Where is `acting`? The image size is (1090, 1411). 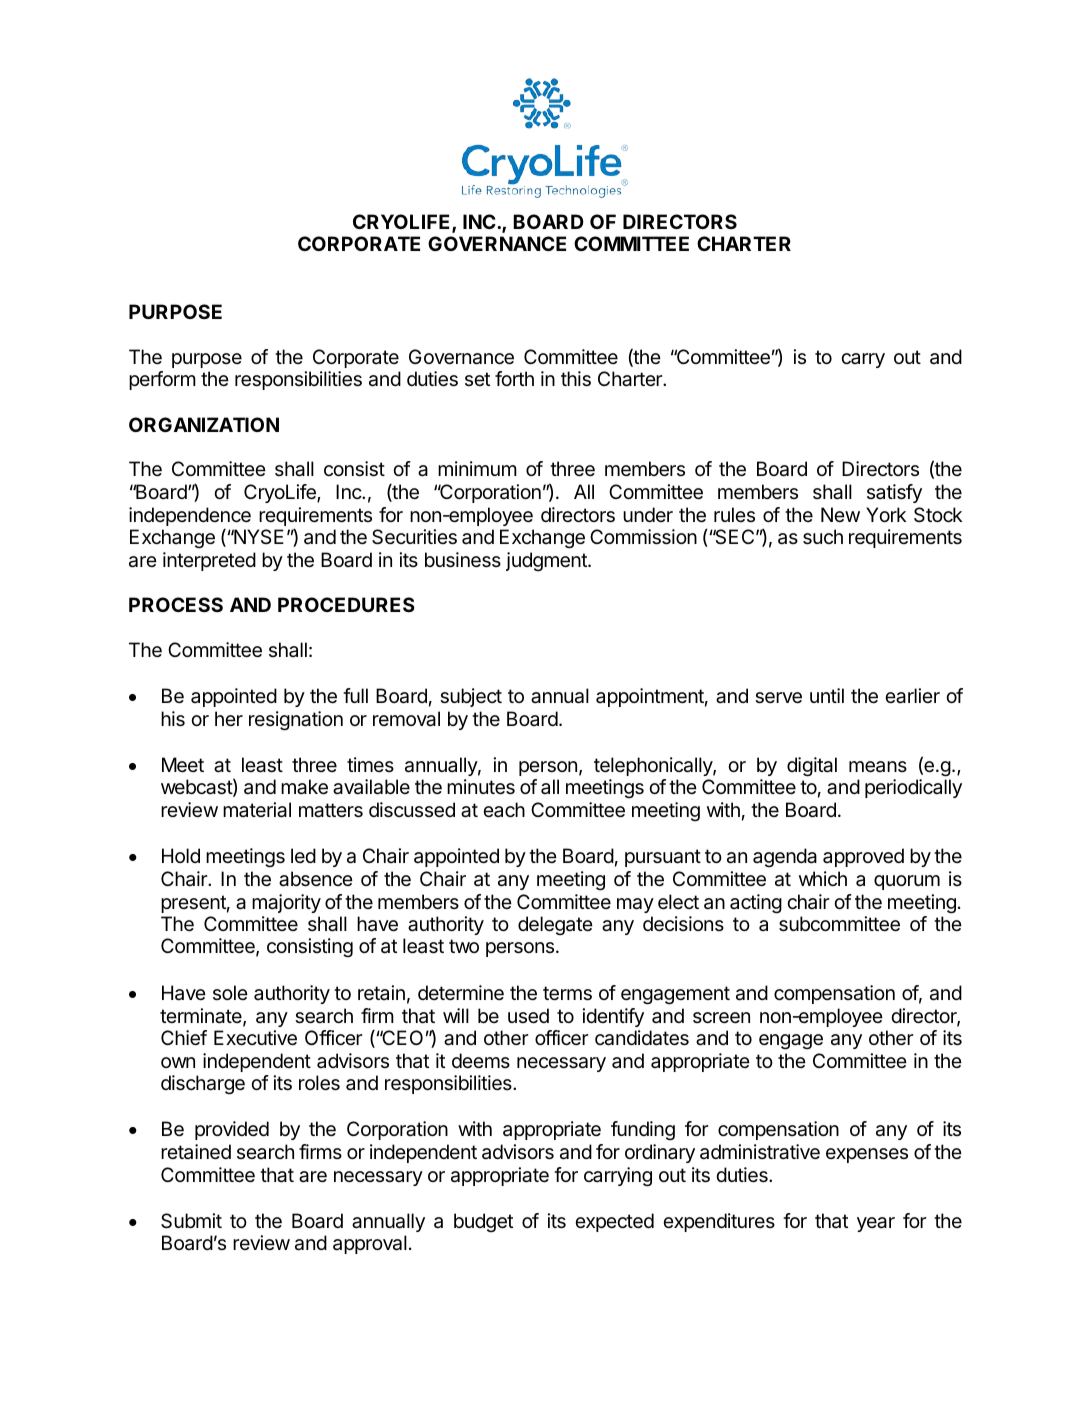
acting is located at coordinates (756, 904).
